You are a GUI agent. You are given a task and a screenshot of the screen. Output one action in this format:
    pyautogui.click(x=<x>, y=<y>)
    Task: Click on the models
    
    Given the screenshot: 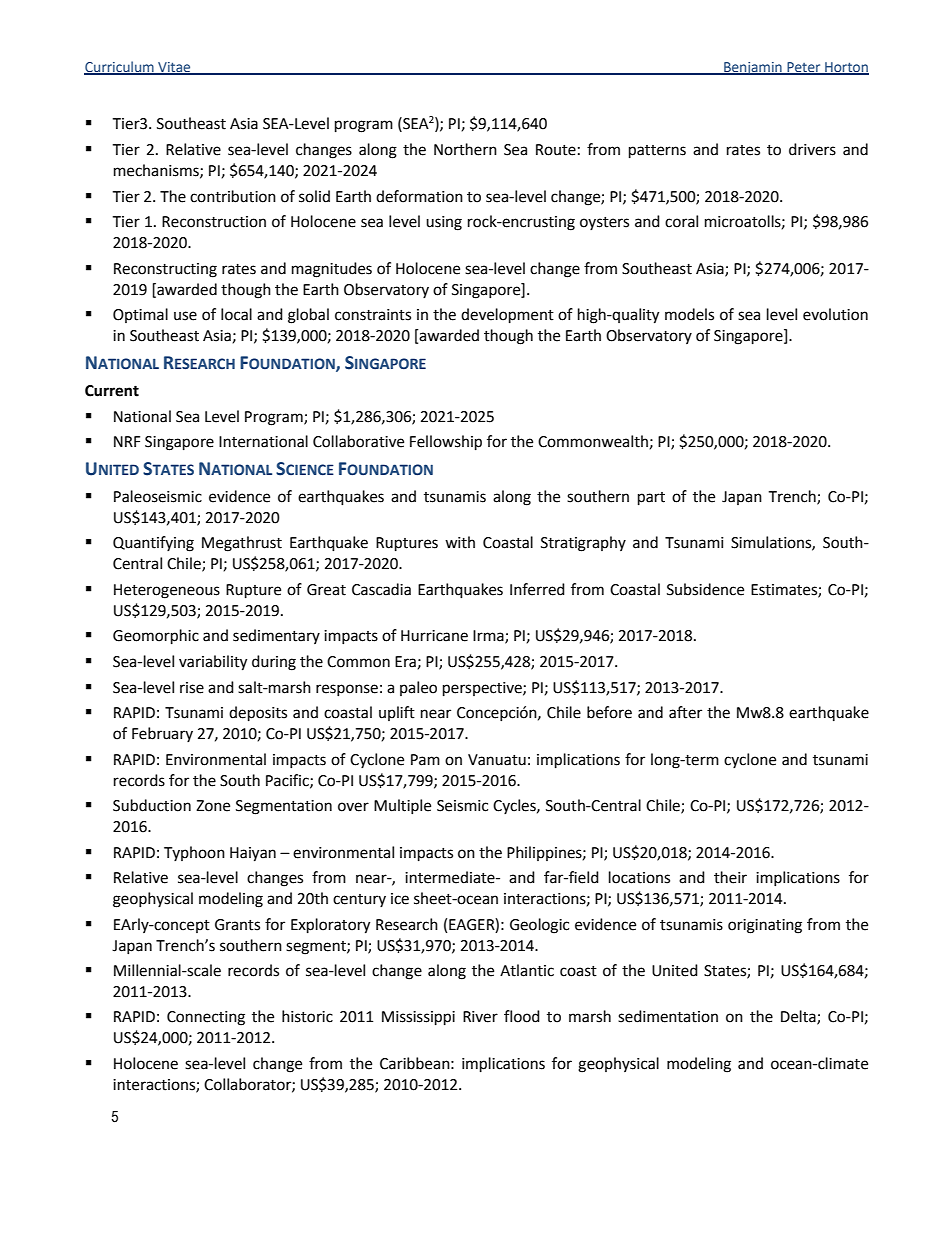 What is the action you would take?
    pyautogui.click(x=689, y=314)
